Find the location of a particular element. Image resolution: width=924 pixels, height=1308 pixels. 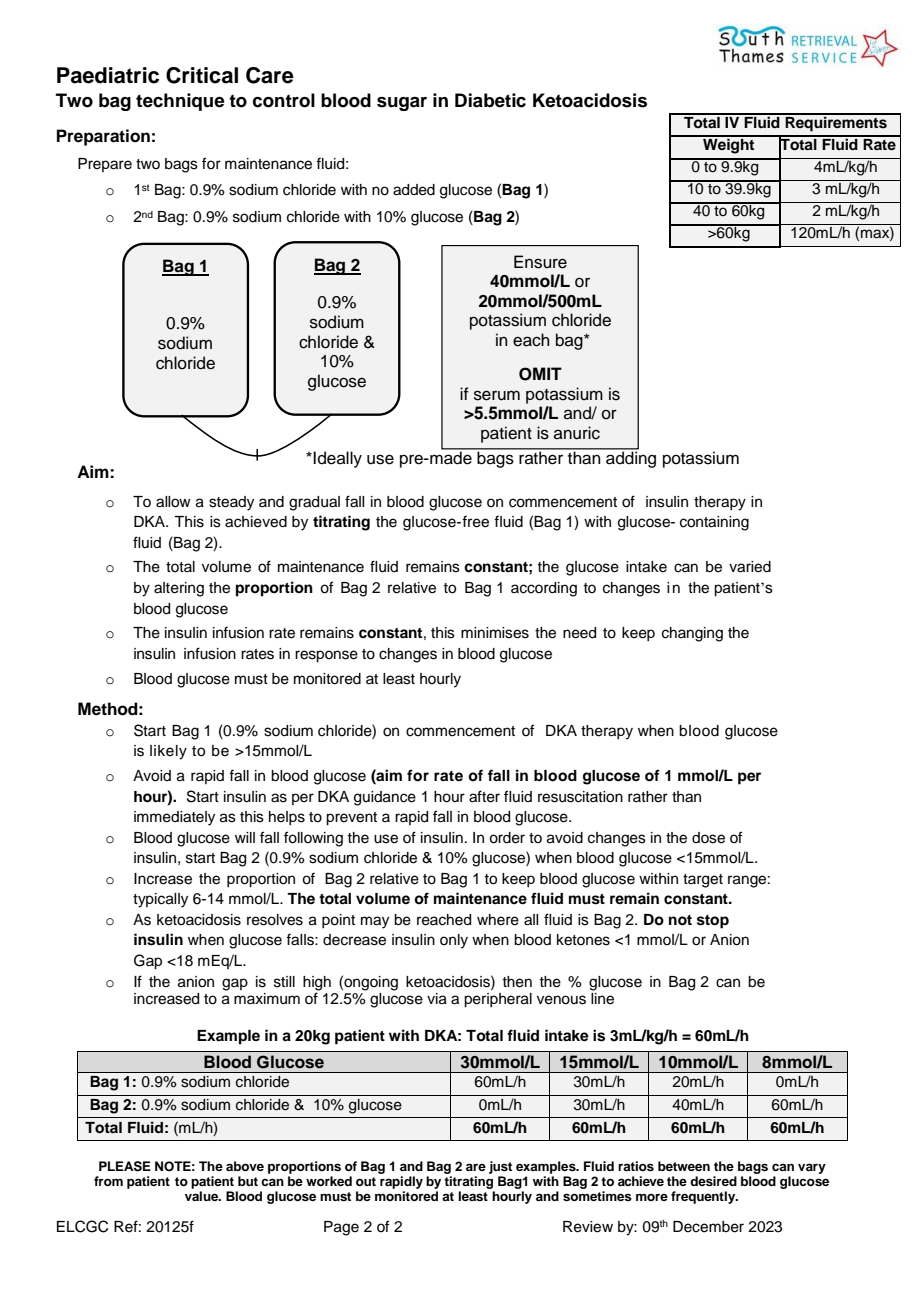

order is located at coordinates (507, 838).
